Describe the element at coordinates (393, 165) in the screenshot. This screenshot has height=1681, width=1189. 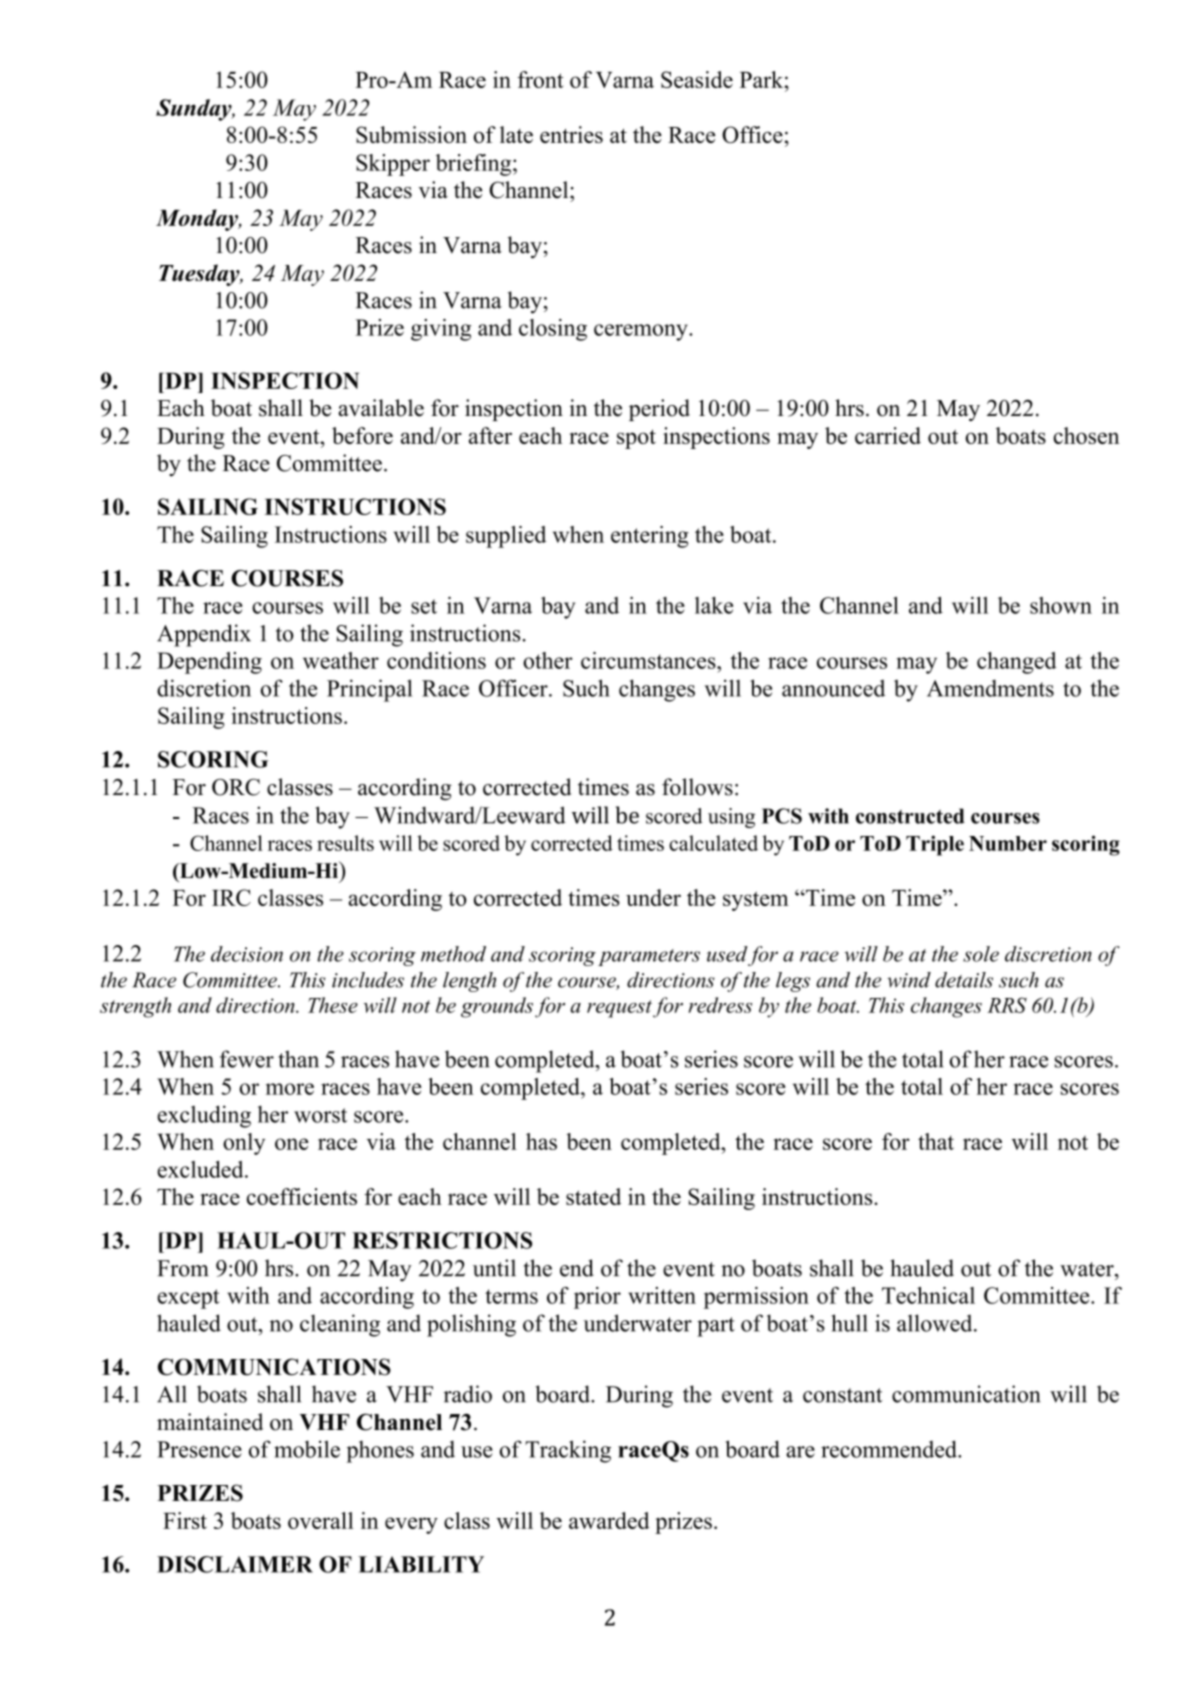
I see `Skipper` at that location.
